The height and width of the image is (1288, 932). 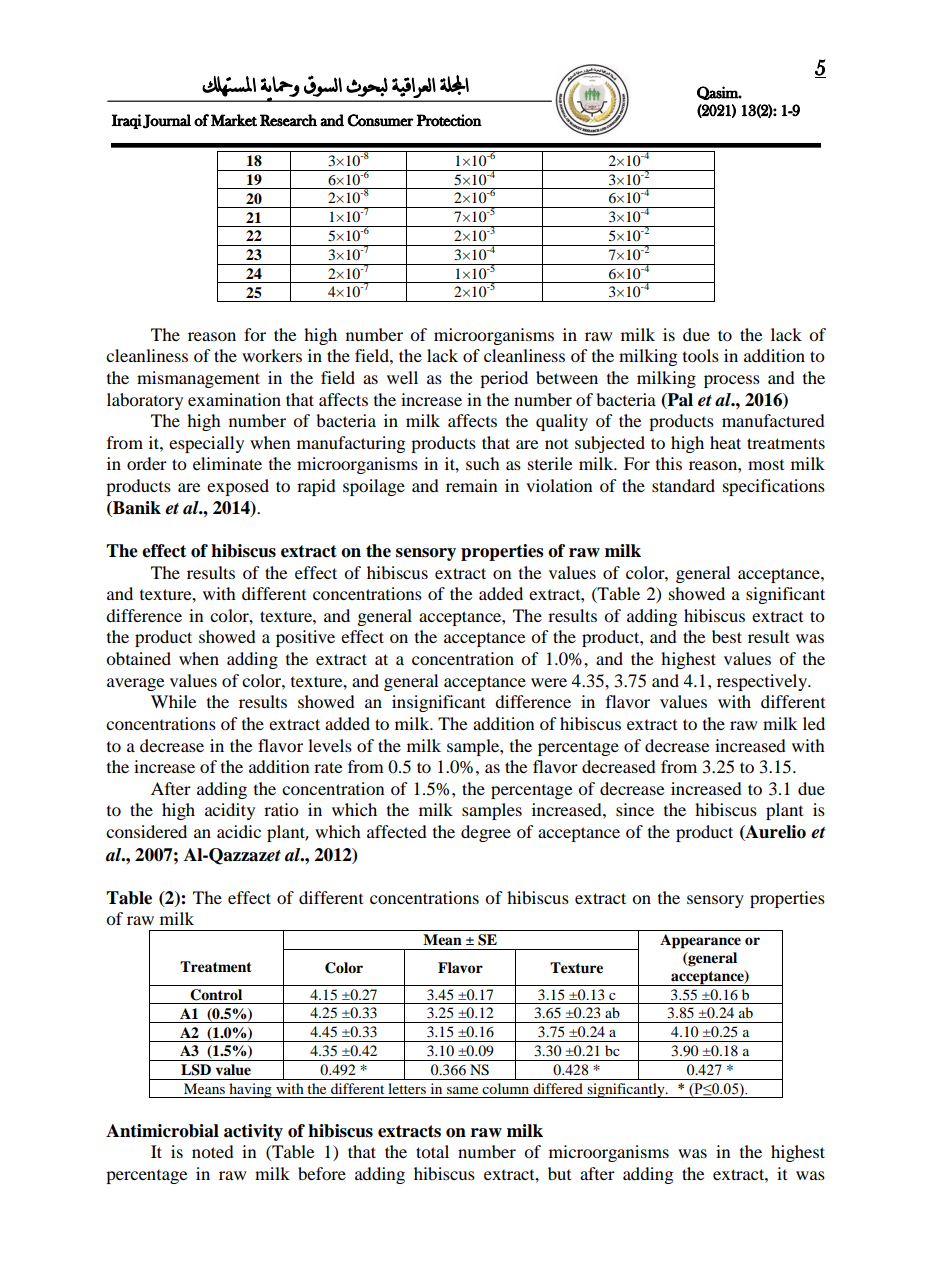 What do you see at coordinates (701, 355) in the image?
I see `tools` at bounding box center [701, 355].
